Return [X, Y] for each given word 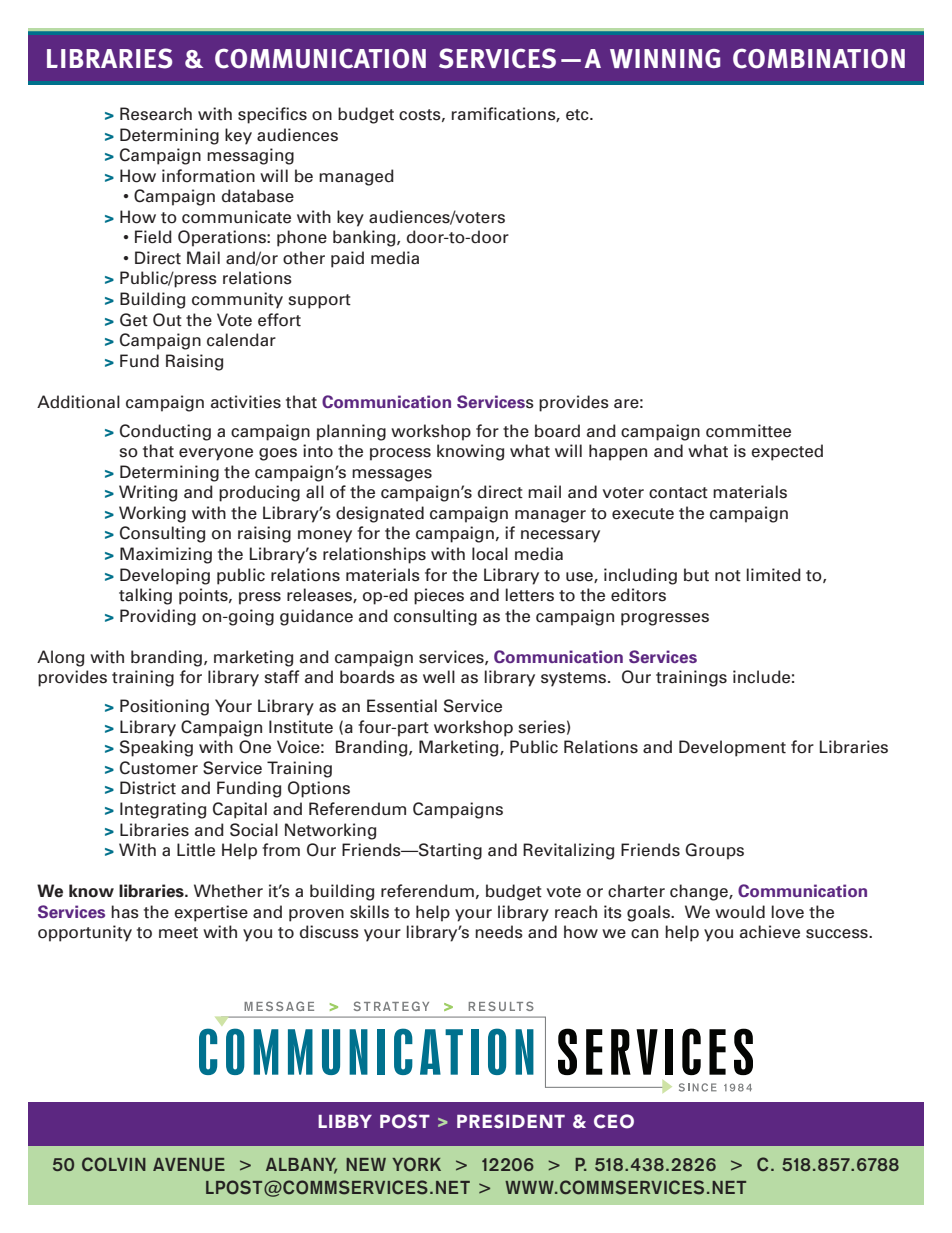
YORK [416, 1164]
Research [156, 114]
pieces [439, 596]
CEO [614, 1121]
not [728, 576]
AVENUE [189, 1165]
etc [578, 115]
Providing [158, 617]
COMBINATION [819, 58]
